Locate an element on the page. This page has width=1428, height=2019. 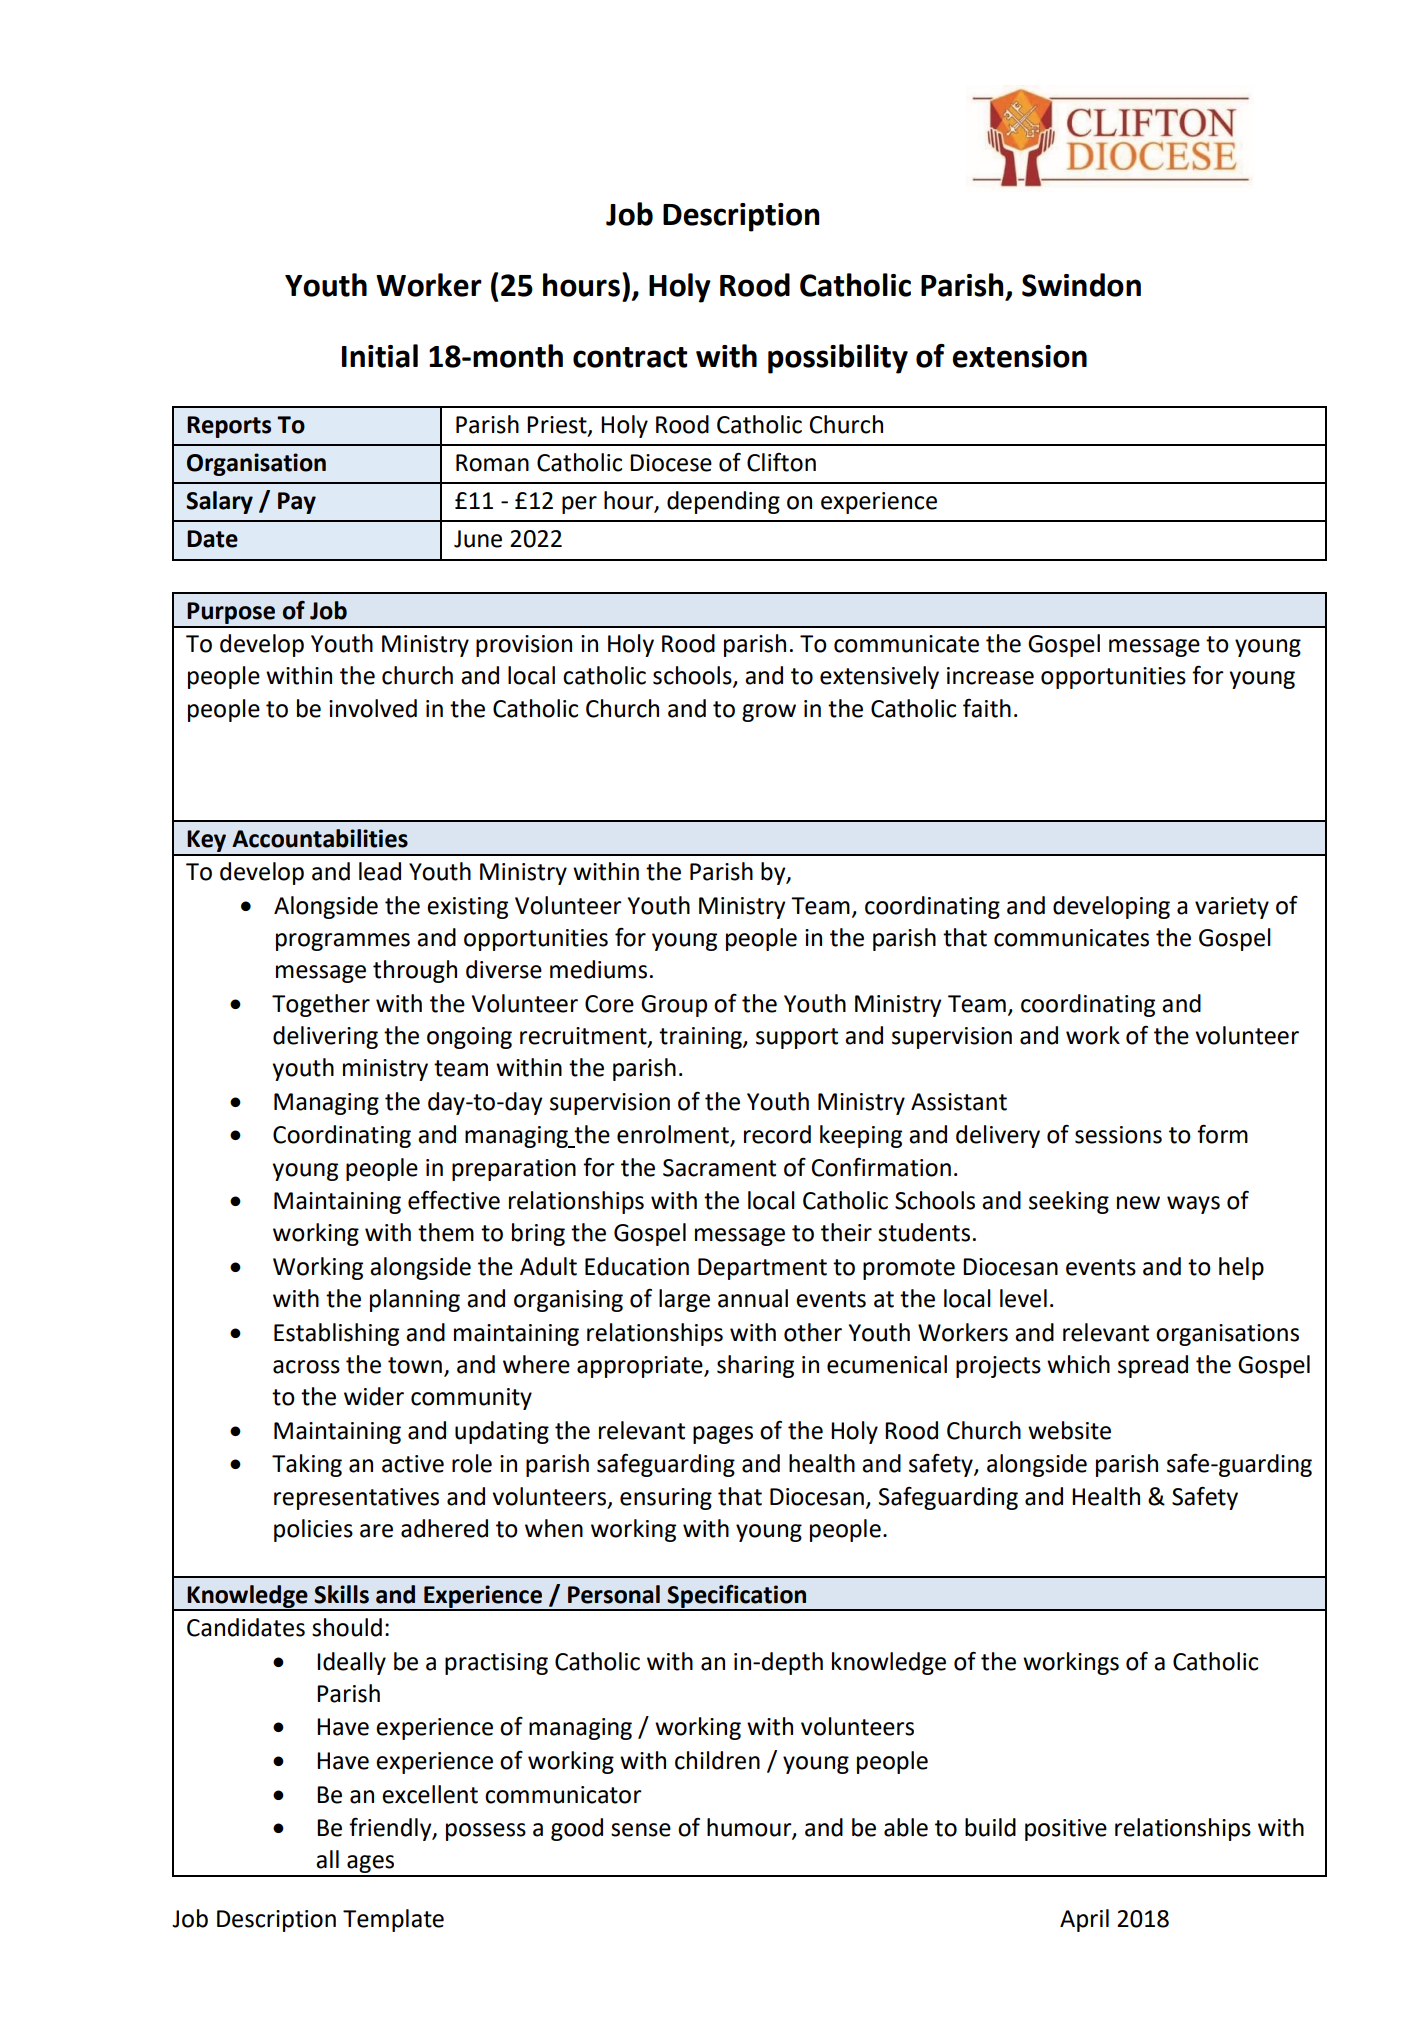
record is located at coordinates (777, 1134).
